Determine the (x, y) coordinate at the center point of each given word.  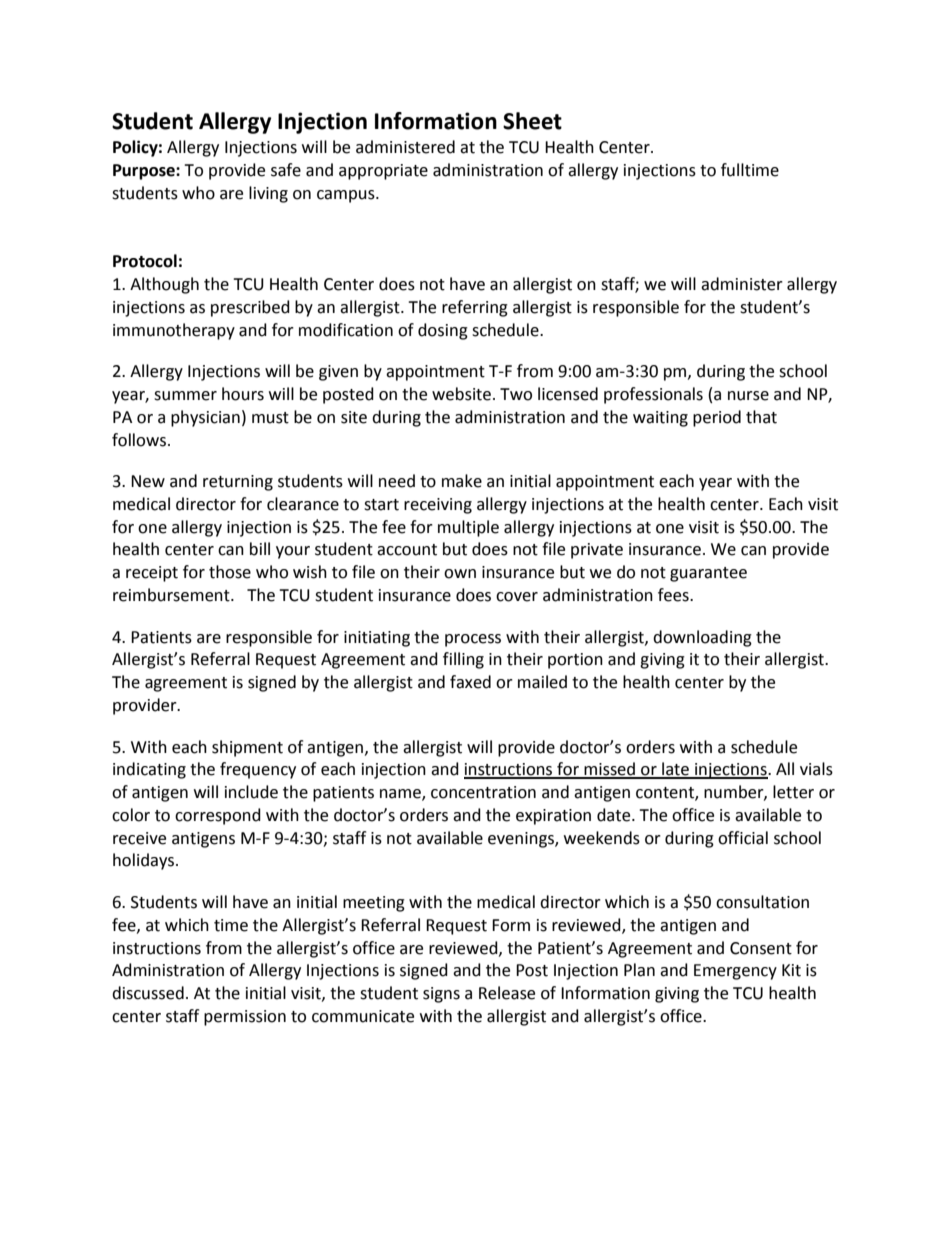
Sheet (532, 121)
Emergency (735, 972)
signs (441, 995)
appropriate (383, 172)
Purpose (145, 172)
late (675, 770)
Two (516, 394)
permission (245, 1018)
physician (205, 418)
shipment (247, 748)
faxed (470, 682)
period (717, 418)
